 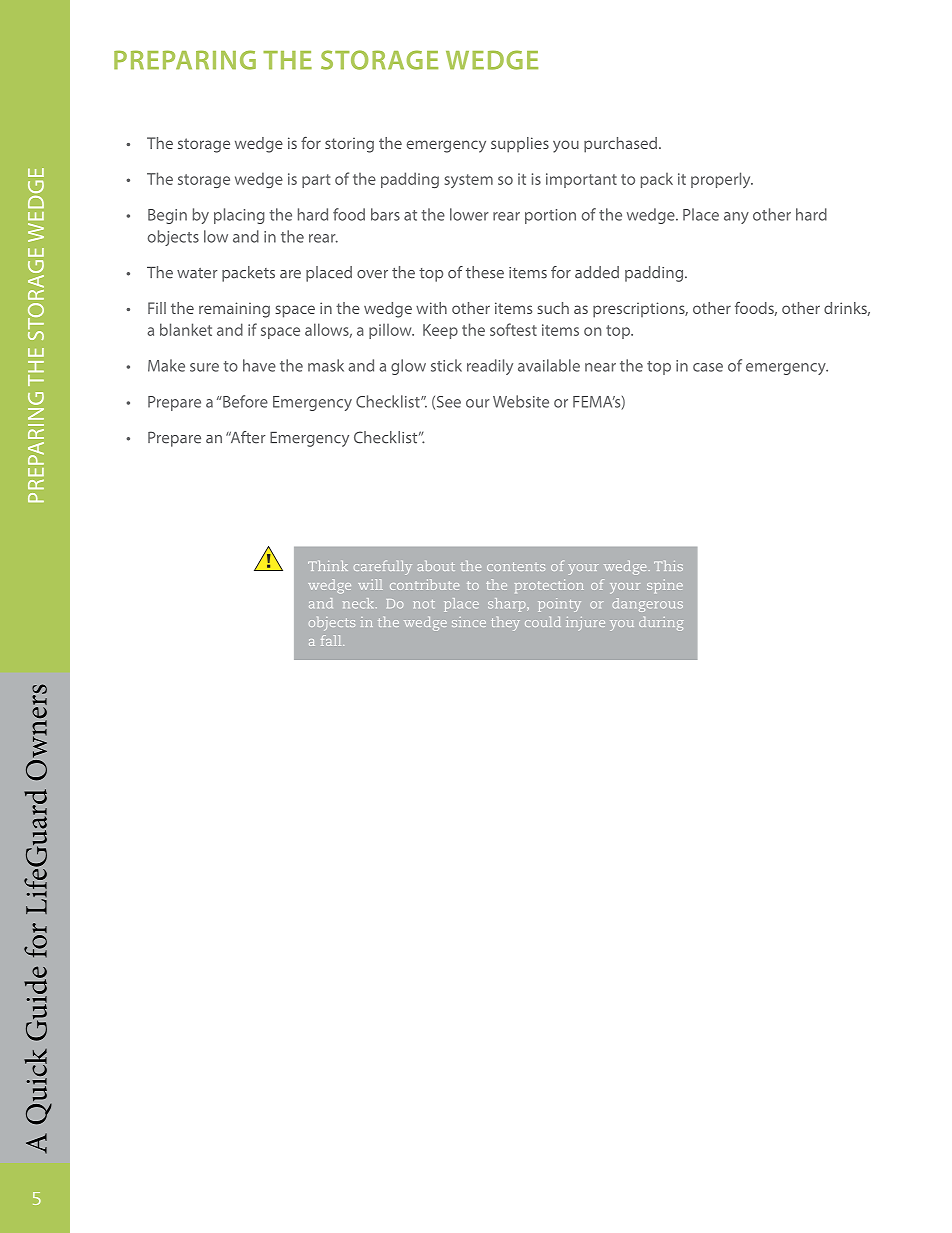 What do you see at coordinates (316, 181) in the page?
I see `part` at bounding box center [316, 181].
